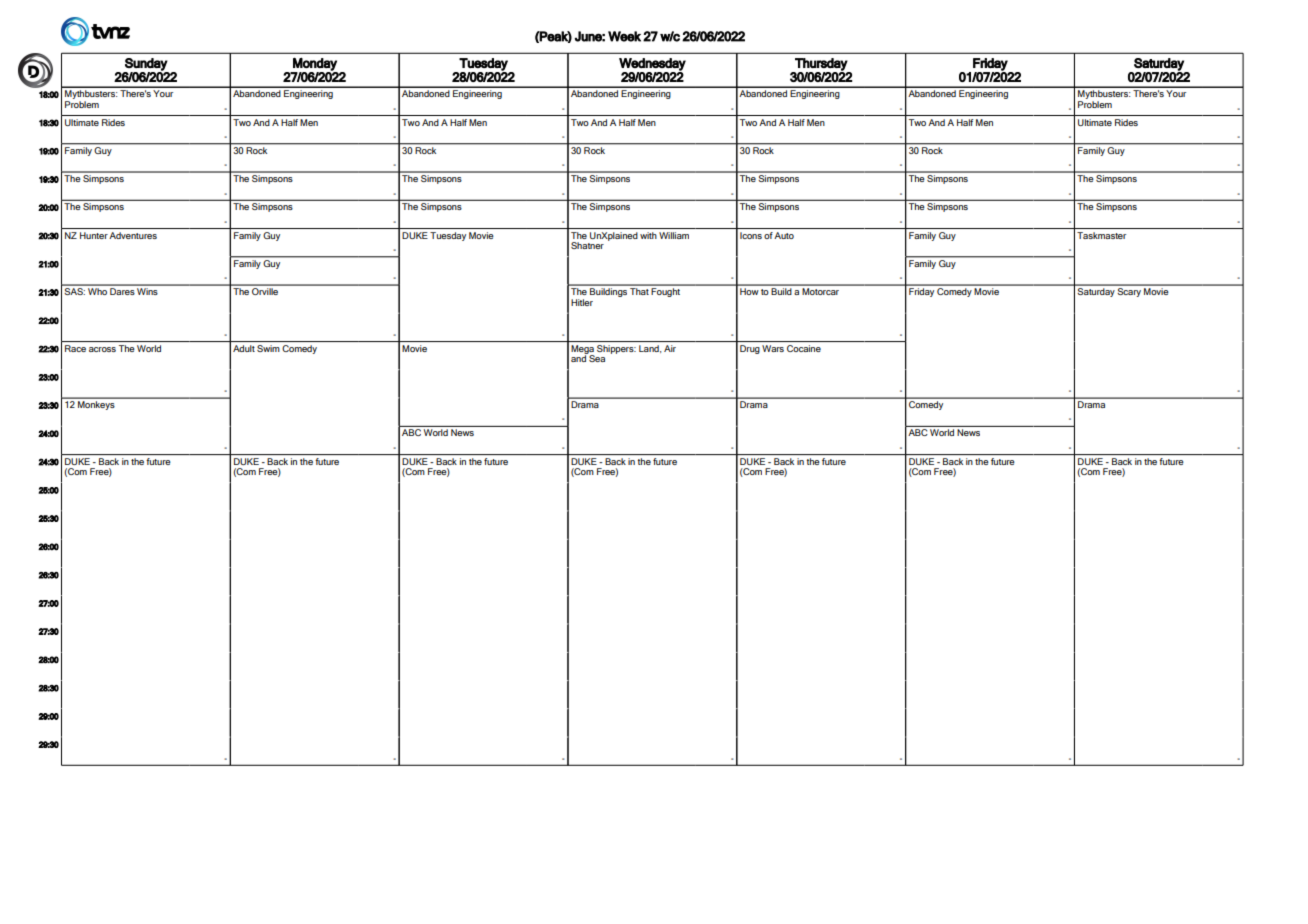 This screenshot has width=1308, height=924. I want to click on Air, so click(670, 348).
